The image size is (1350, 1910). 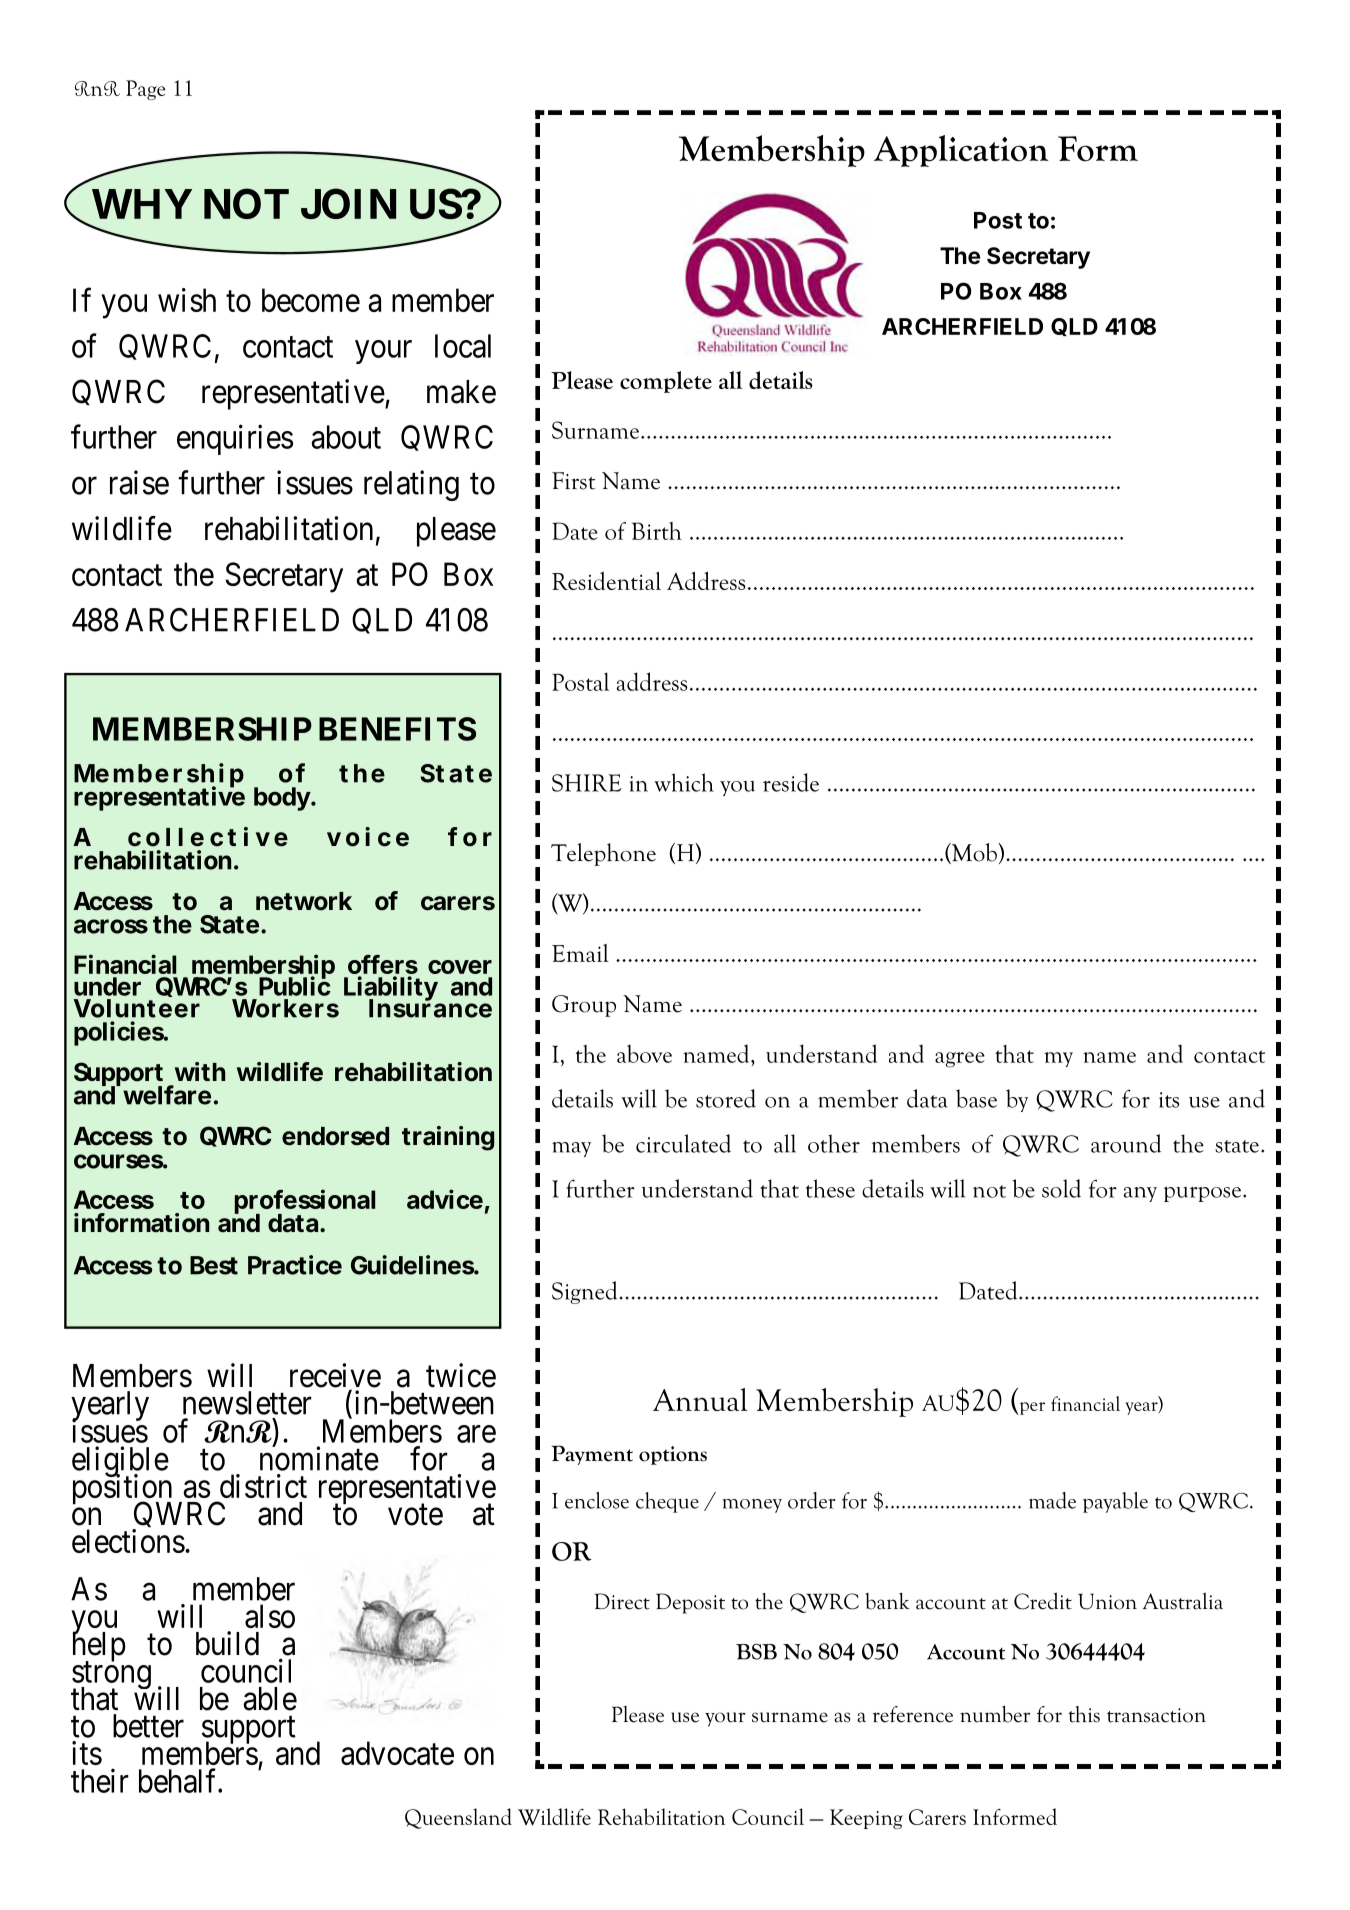 I want to click on agree, so click(x=960, y=1060).
